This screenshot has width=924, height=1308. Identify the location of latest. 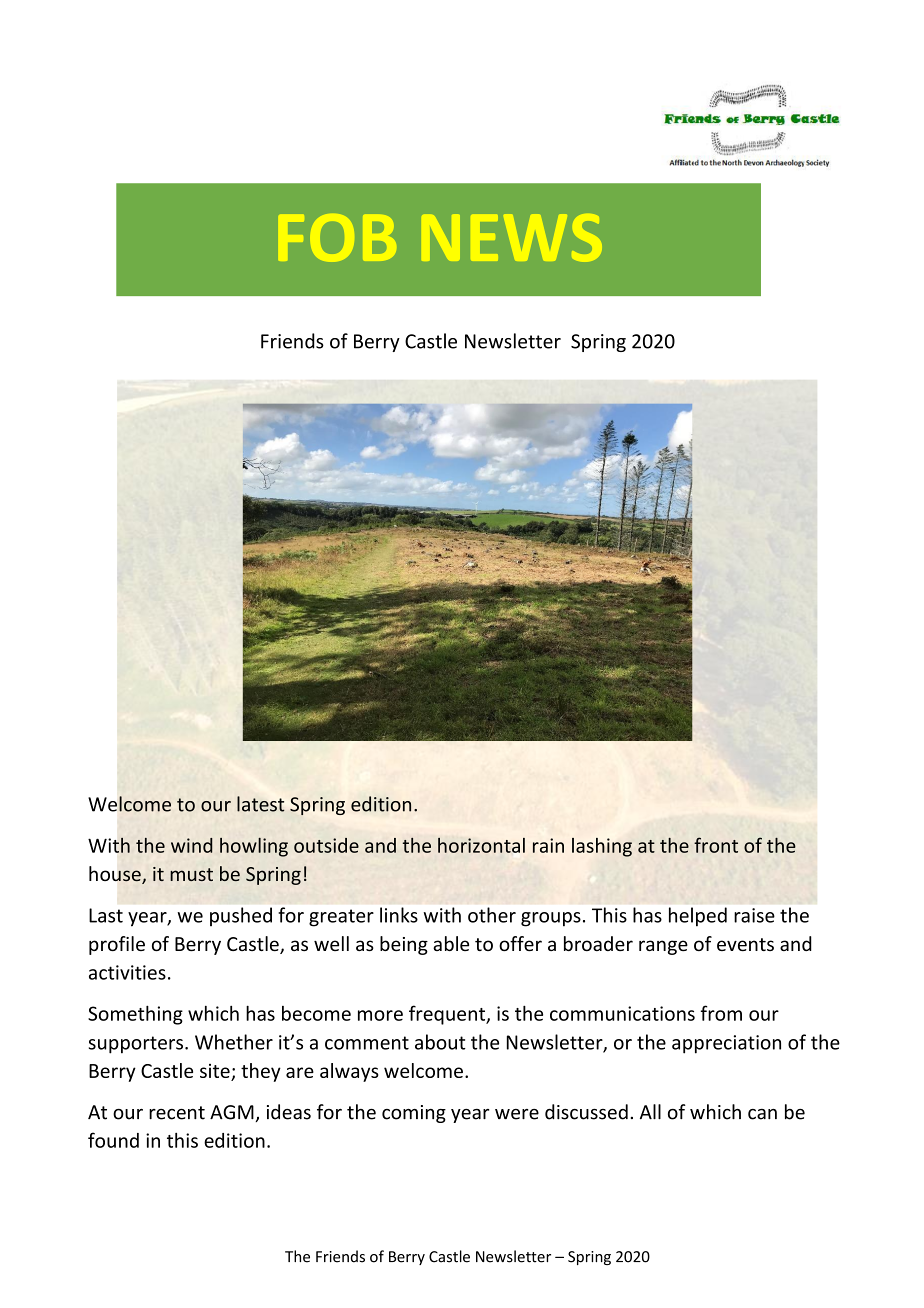
(260, 804).
